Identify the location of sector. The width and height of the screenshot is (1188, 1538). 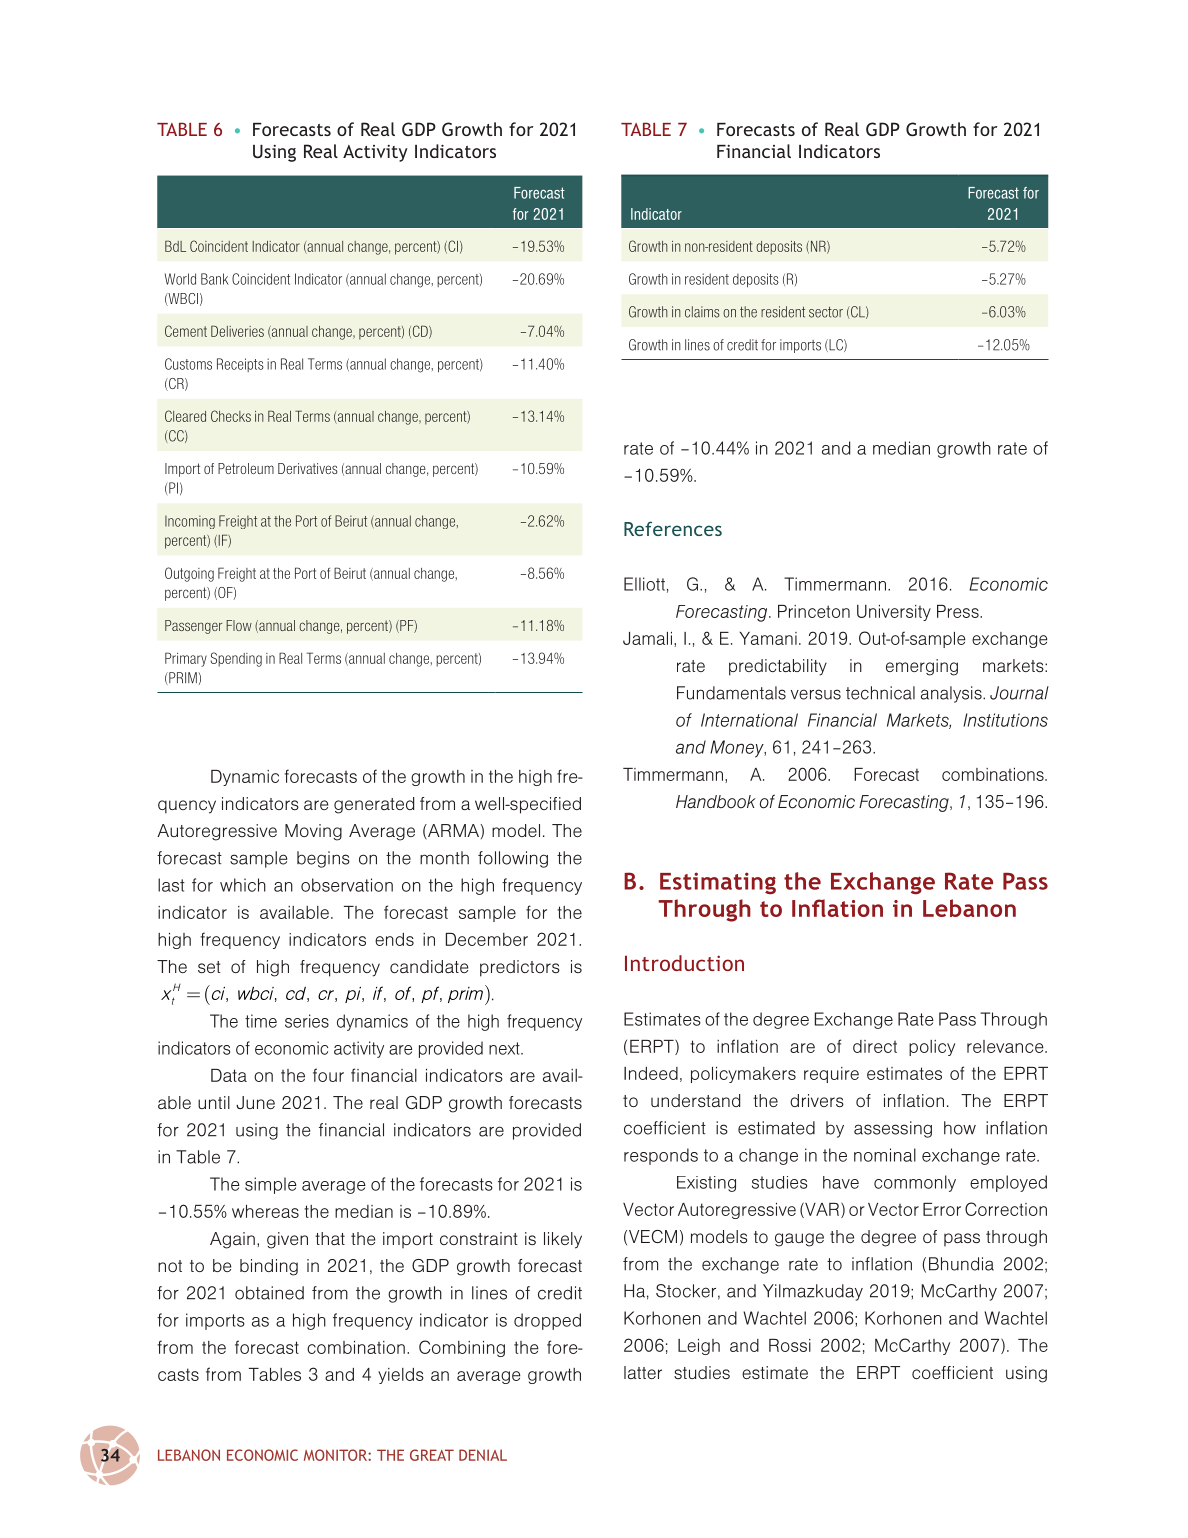
(826, 312).
